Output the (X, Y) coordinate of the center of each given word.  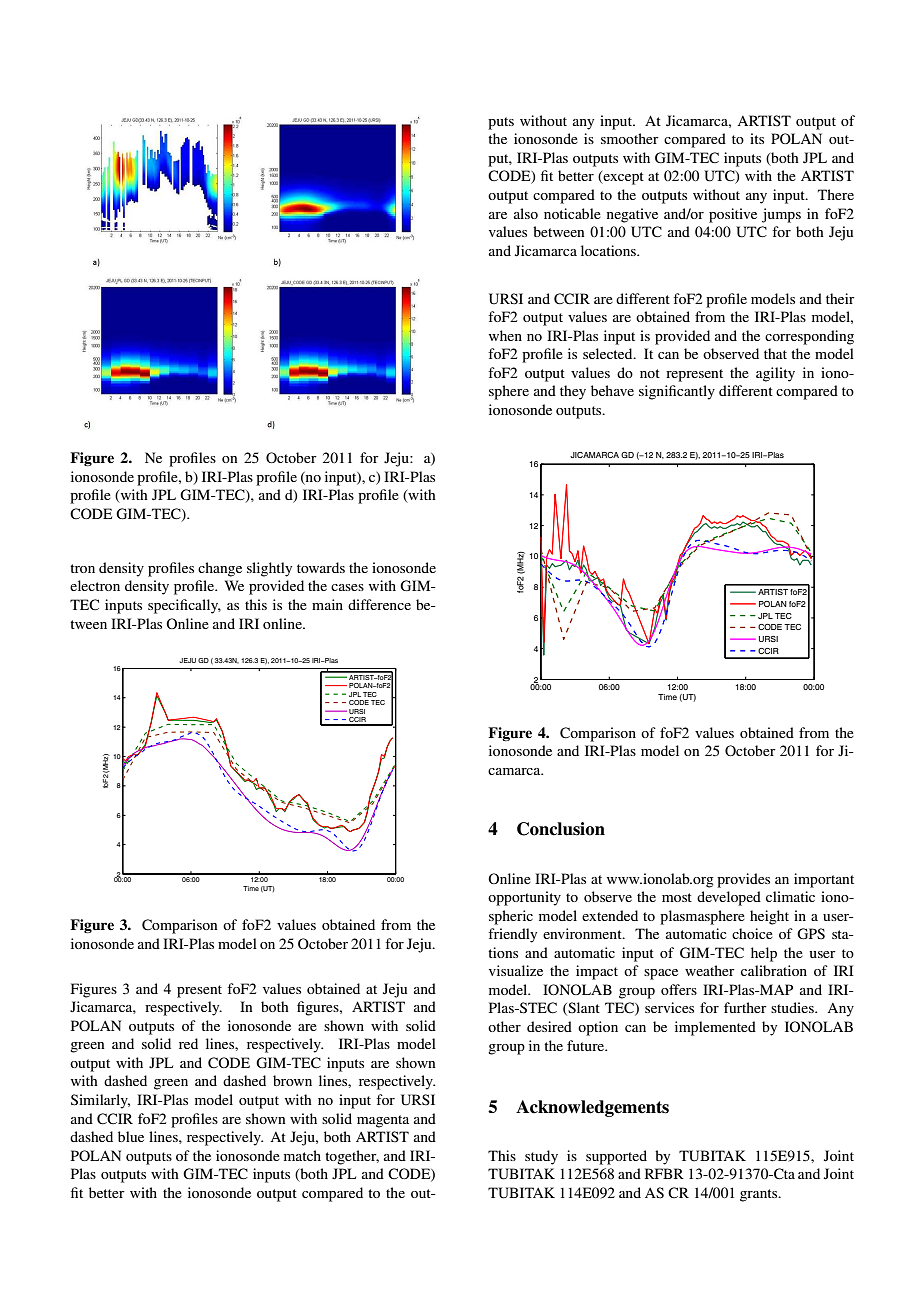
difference (379, 604)
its (757, 138)
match (302, 1155)
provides (743, 880)
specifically (184, 606)
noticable (572, 213)
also (526, 213)
